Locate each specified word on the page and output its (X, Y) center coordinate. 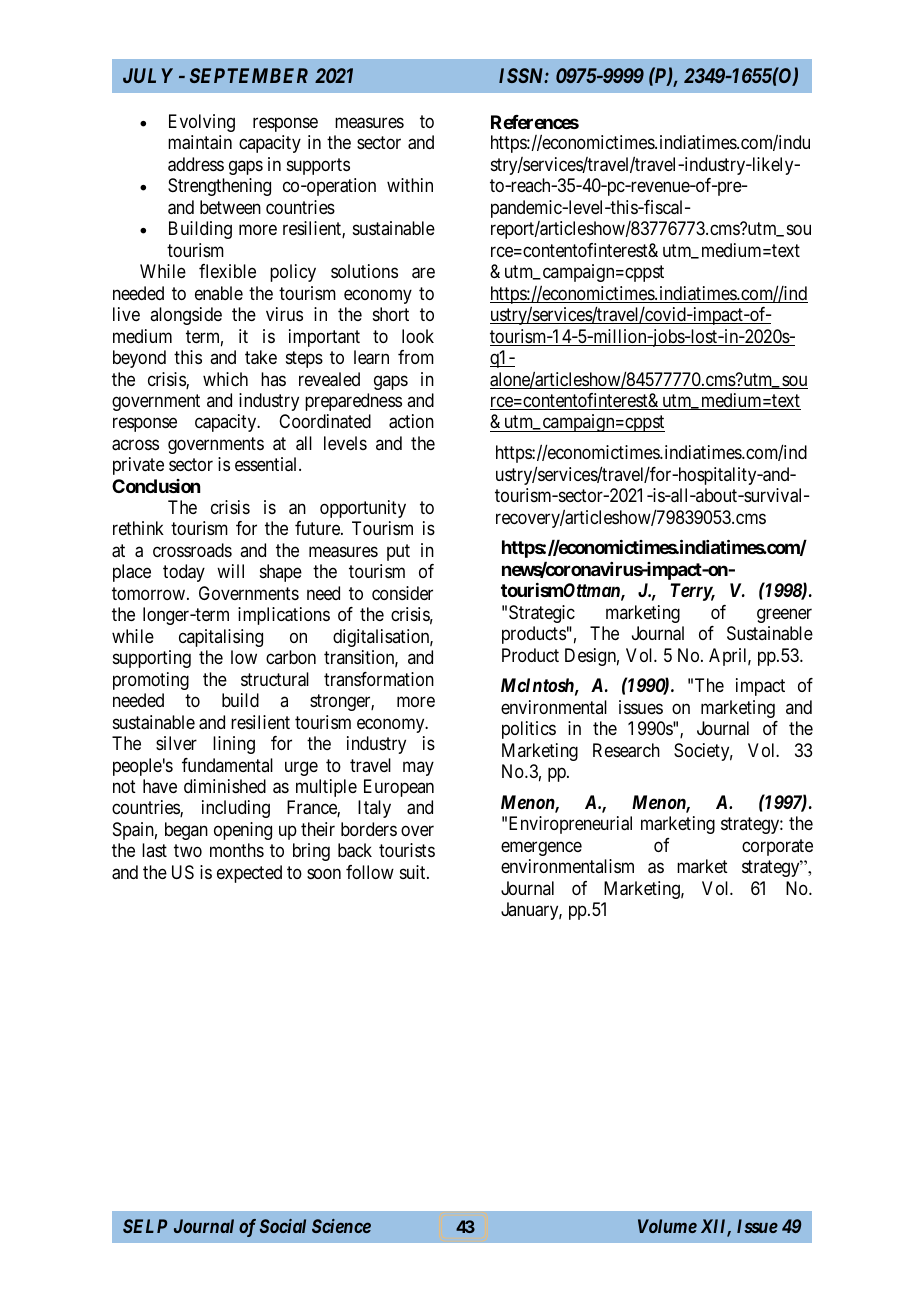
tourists (407, 850)
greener (784, 615)
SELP (145, 1226)
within (410, 185)
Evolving (202, 123)
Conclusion (156, 486)
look (418, 336)
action (411, 421)
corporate (777, 847)
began (186, 831)
